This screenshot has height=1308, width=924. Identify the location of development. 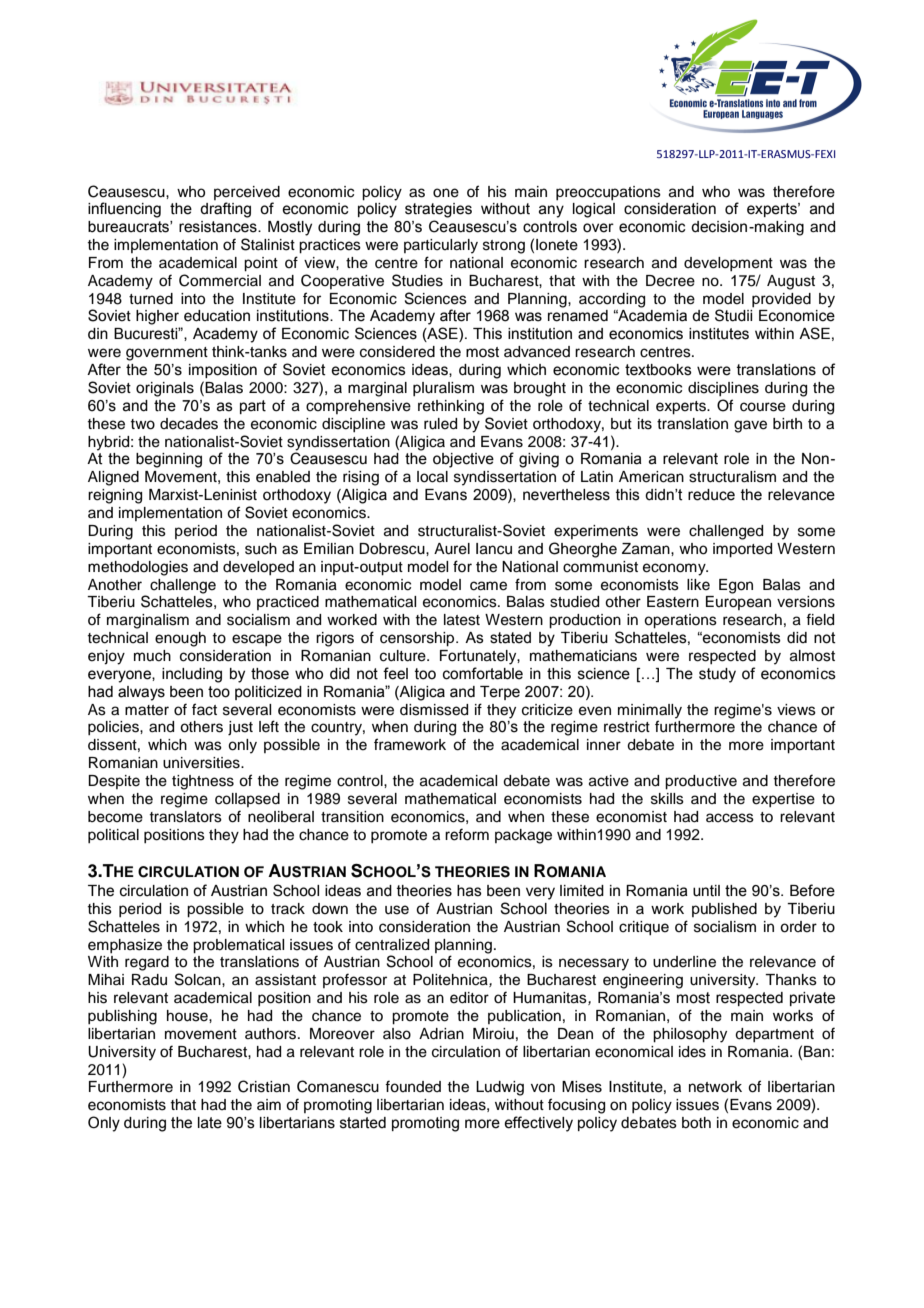
(728, 264).
